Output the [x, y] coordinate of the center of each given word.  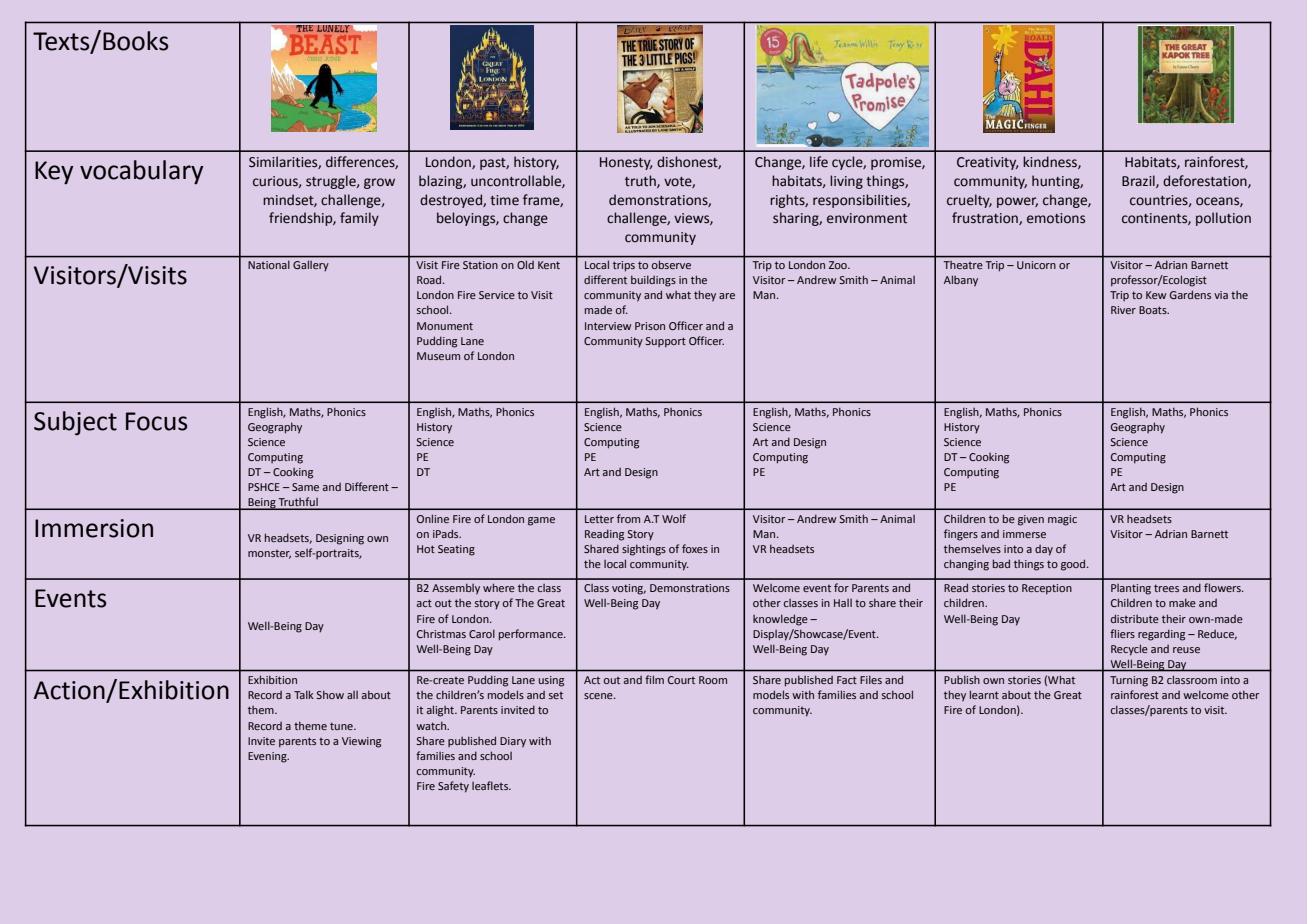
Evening [268, 757]
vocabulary [141, 172]
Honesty [626, 163]
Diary [513, 742]
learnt [984, 694]
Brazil [1139, 181]
